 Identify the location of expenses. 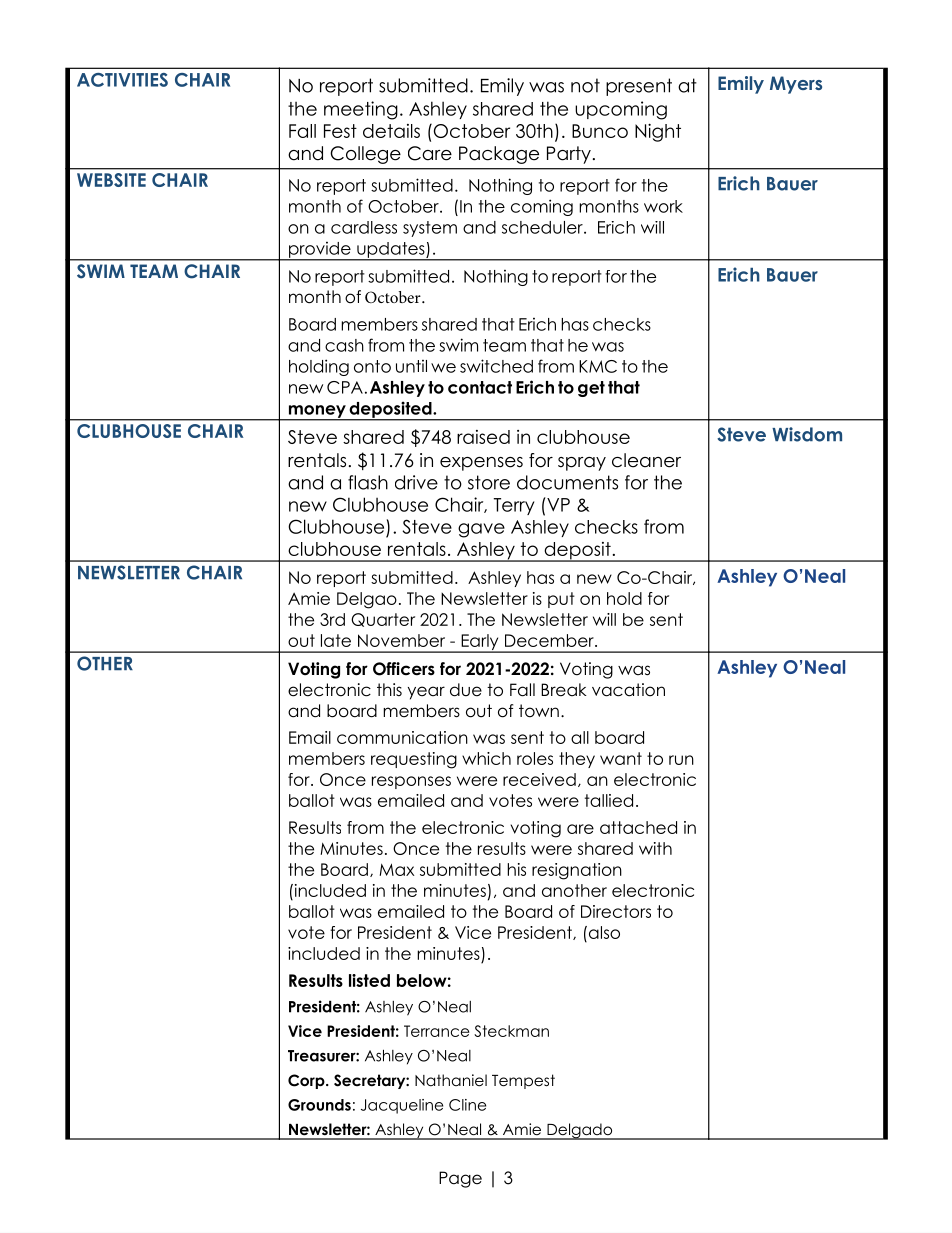
(481, 464).
